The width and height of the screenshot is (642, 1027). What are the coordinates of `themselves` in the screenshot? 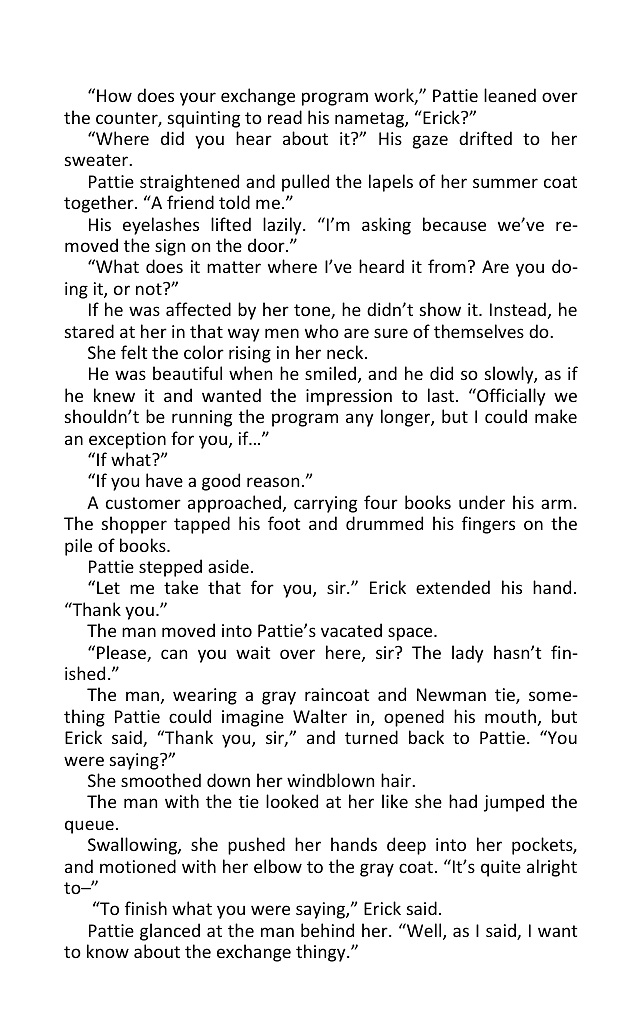 It's located at (479, 331).
